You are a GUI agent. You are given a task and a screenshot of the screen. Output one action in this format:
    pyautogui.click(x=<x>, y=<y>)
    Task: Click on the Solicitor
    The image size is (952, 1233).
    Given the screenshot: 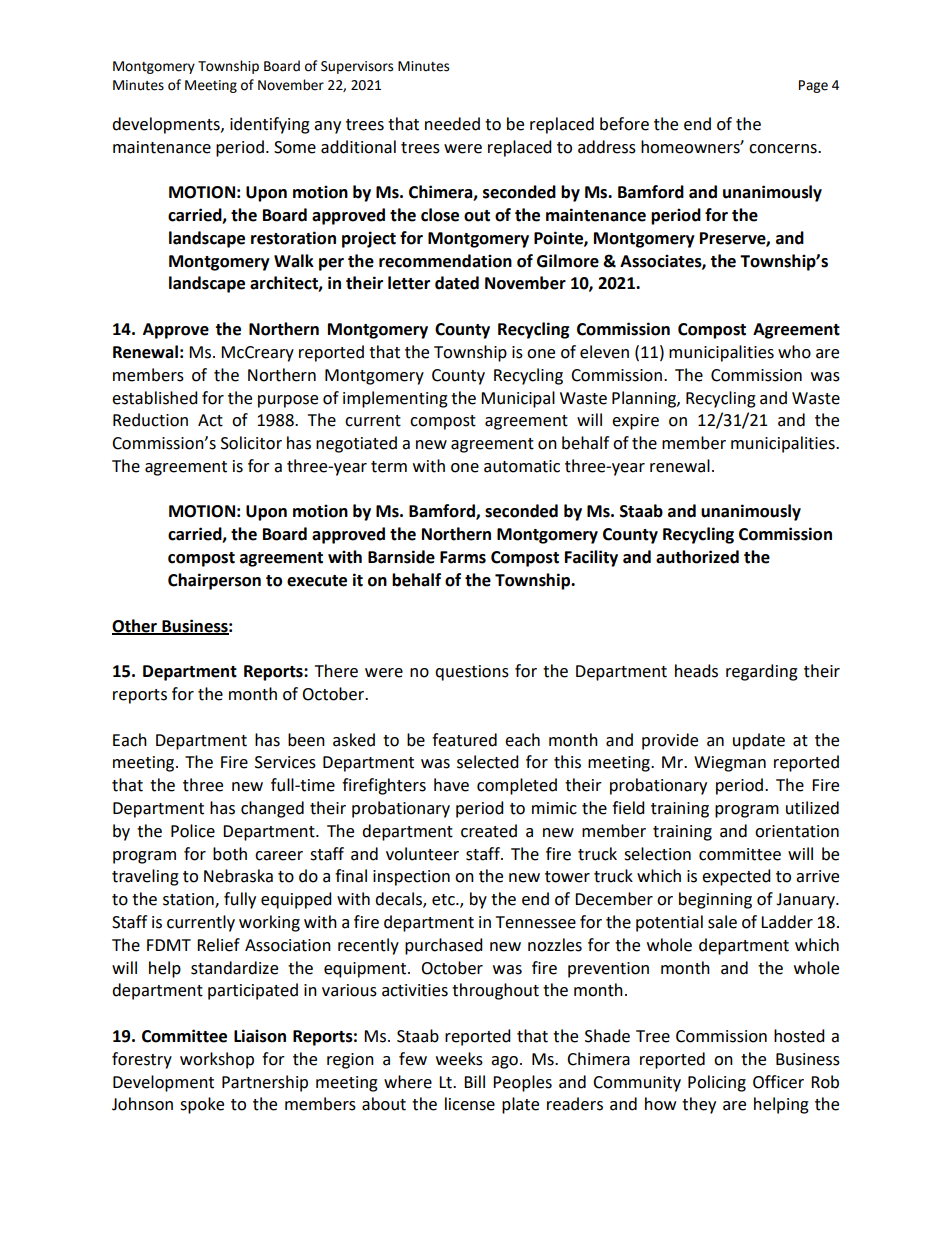 What is the action you would take?
    pyautogui.click(x=251, y=443)
